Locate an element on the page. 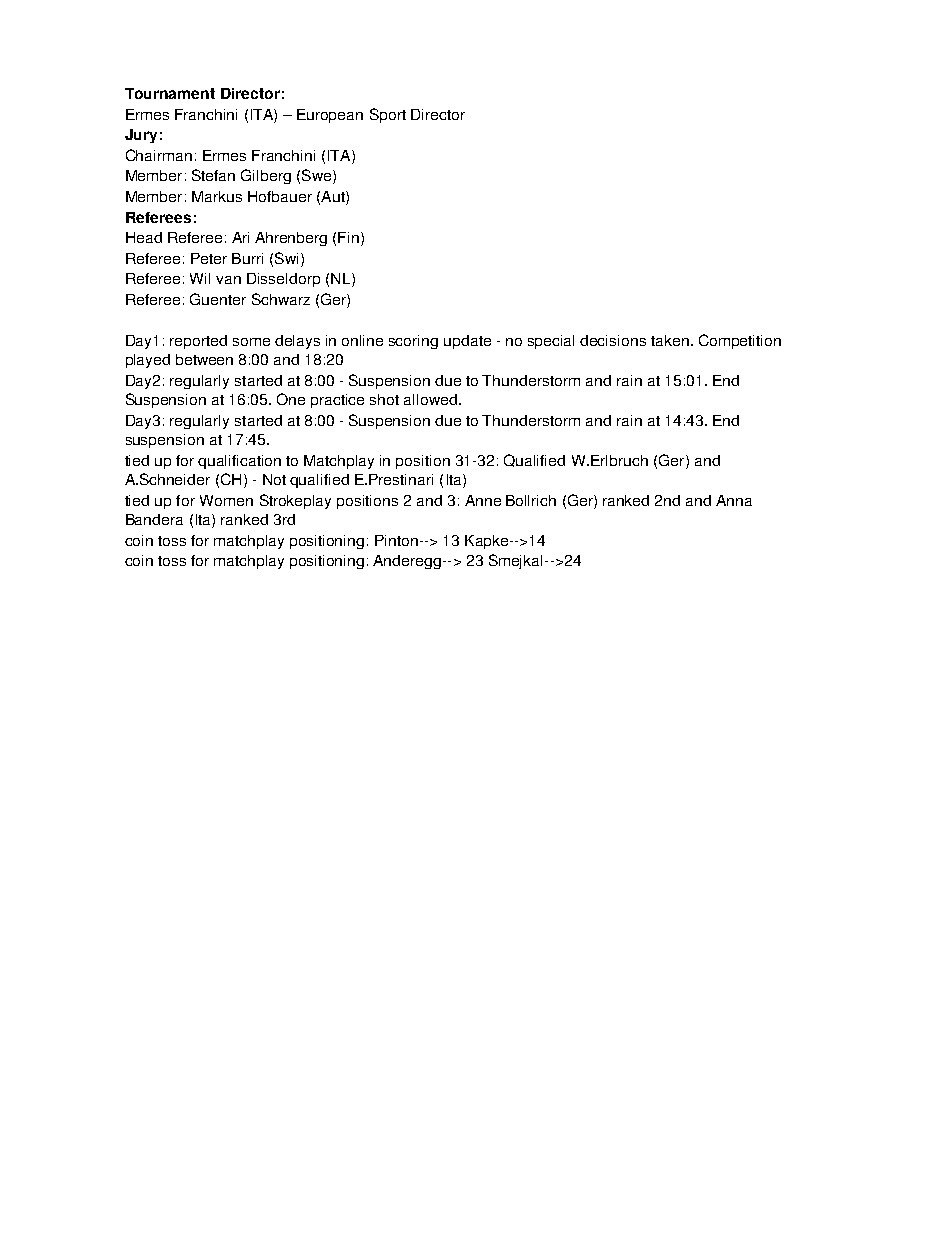 The width and height of the page is (952, 1233). Sport is located at coordinates (388, 115).
